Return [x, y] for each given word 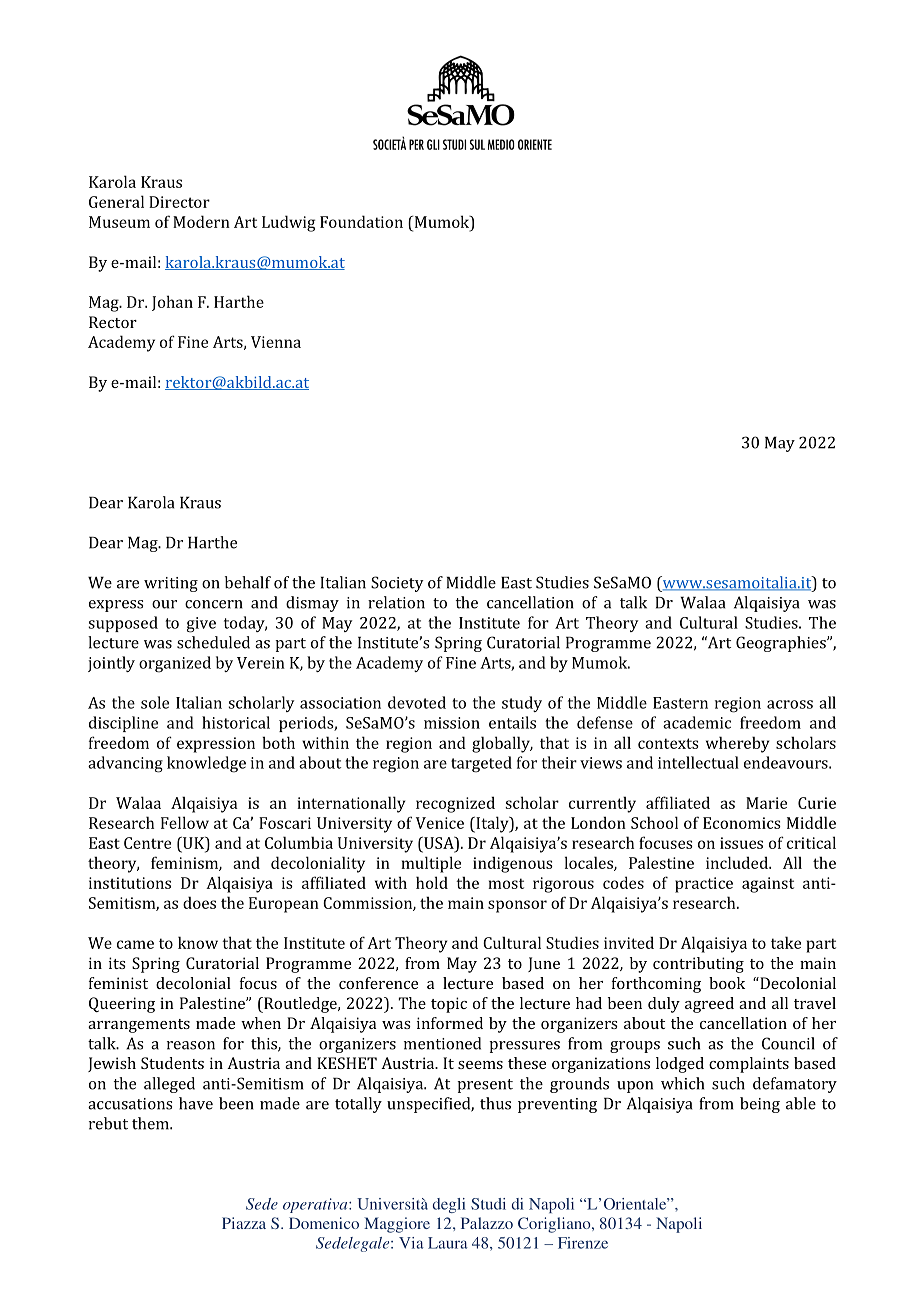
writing [171, 584]
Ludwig [288, 223]
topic [449, 1005]
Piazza [244, 1223]
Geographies [782, 644]
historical [236, 722]
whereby [738, 744]
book [727, 983]
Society [397, 584]
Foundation [361, 221]
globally [502, 744]
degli [449, 1205]
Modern [201, 221]
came [135, 944]
